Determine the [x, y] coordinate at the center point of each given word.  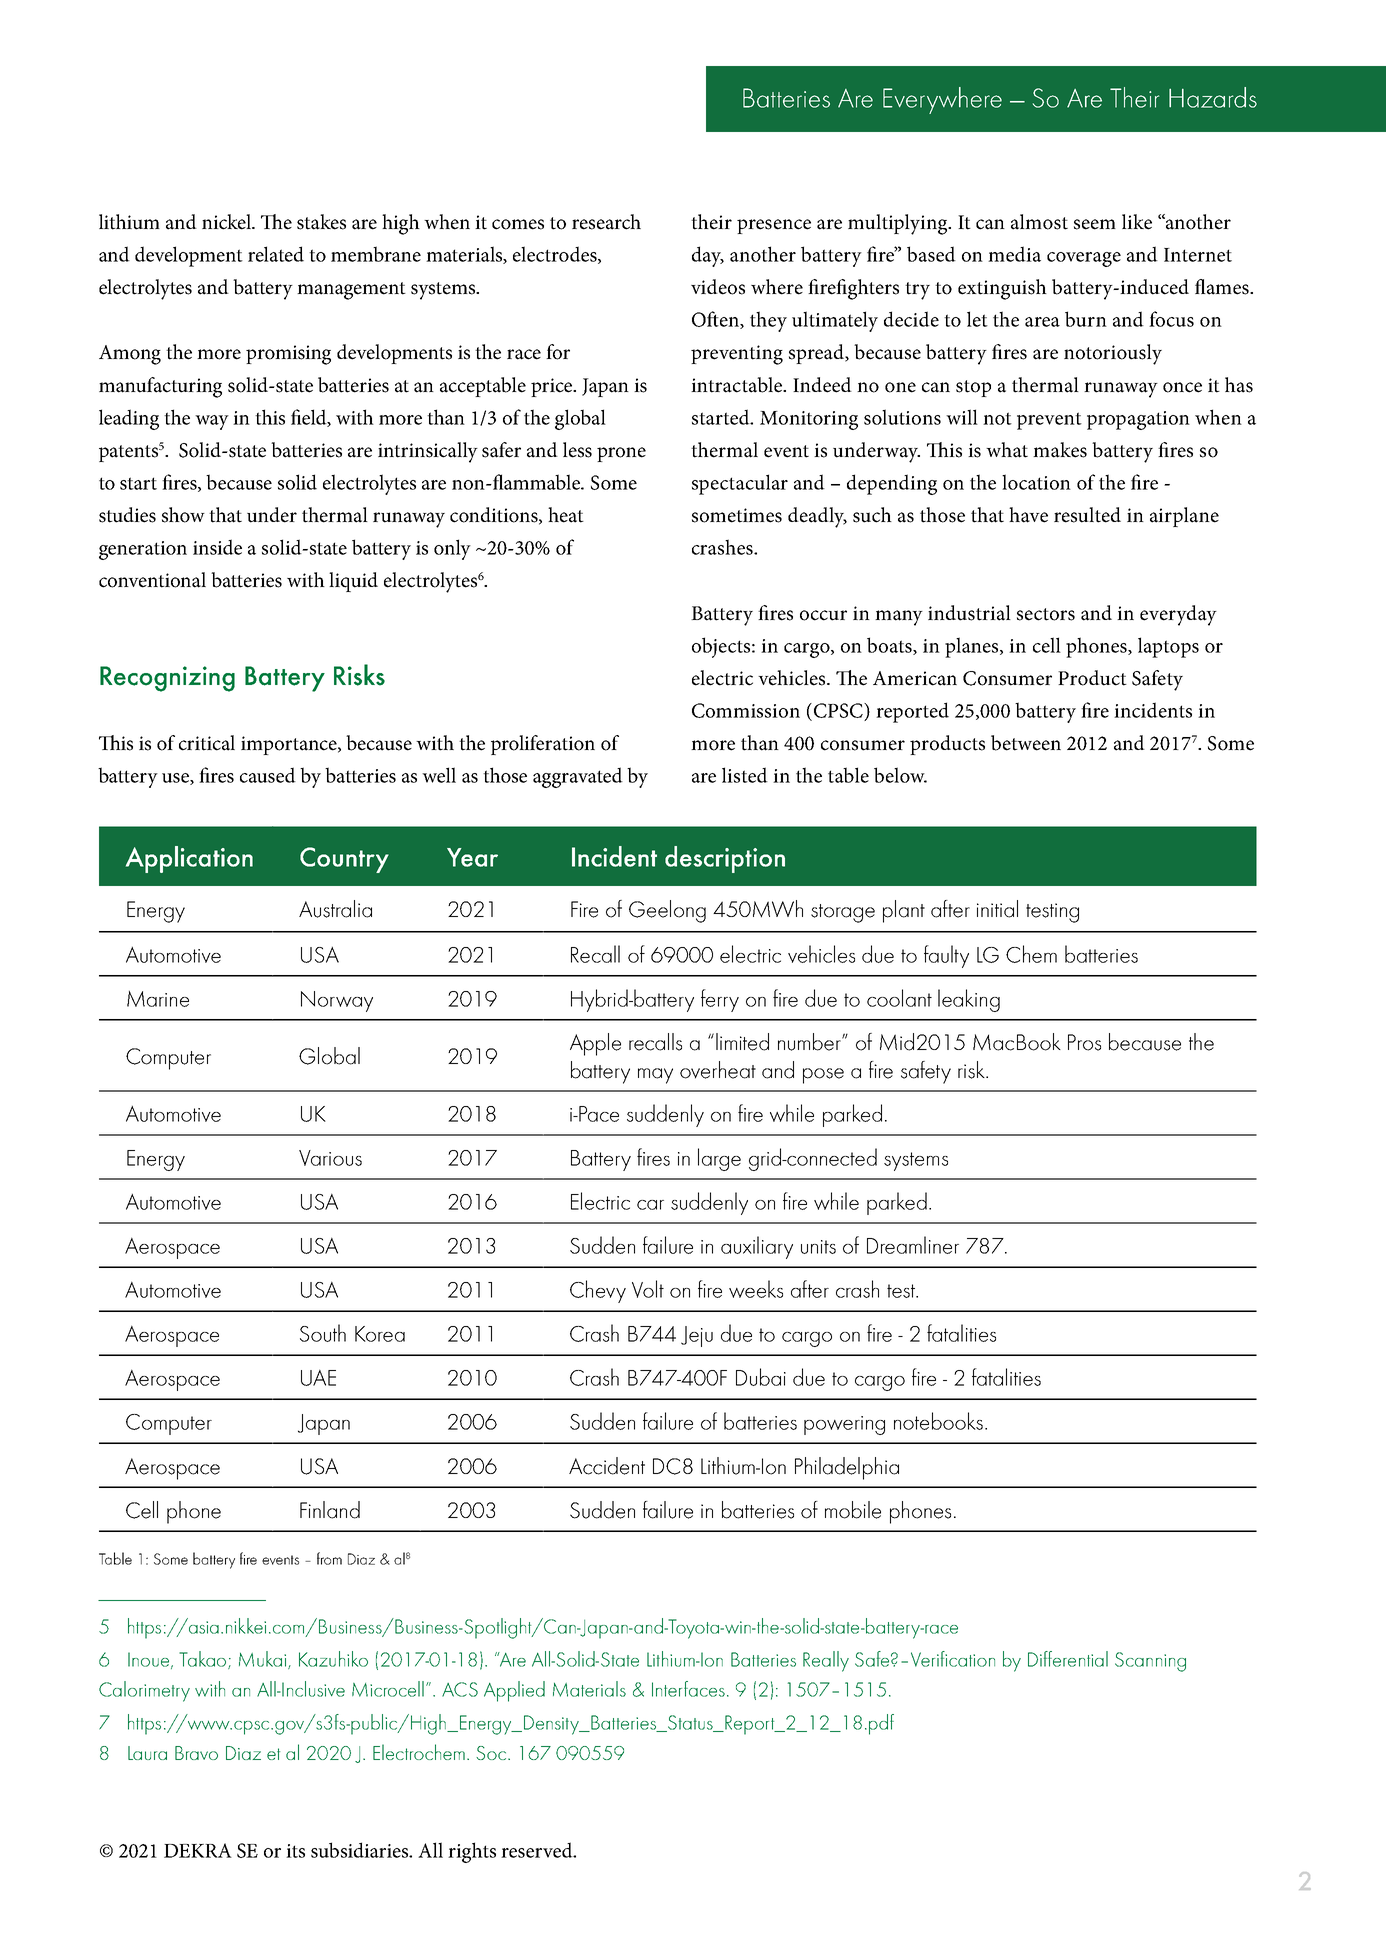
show [183, 515]
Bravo [196, 1753]
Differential [1068, 1659]
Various [330, 1158]
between [1026, 743]
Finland [330, 1510]
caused [268, 775]
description [725, 859]
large [719, 1159]
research [606, 222]
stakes [321, 222]
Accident [607, 1466]
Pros [1084, 1042]
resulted [1087, 515]
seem [1095, 224]
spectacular [740, 484]
